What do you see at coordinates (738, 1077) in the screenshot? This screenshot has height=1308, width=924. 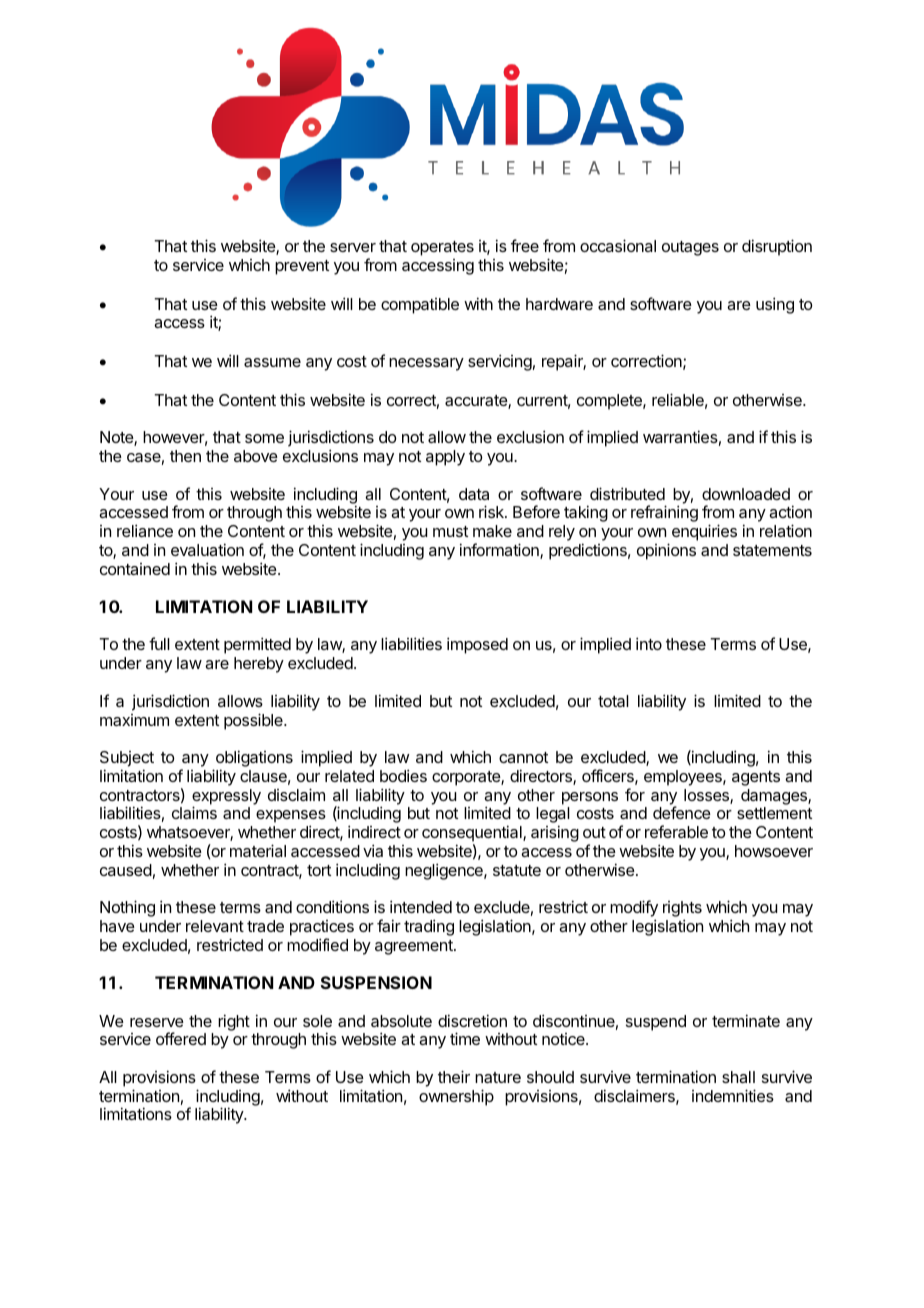 I see `shall` at bounding box center [738, 1077].
